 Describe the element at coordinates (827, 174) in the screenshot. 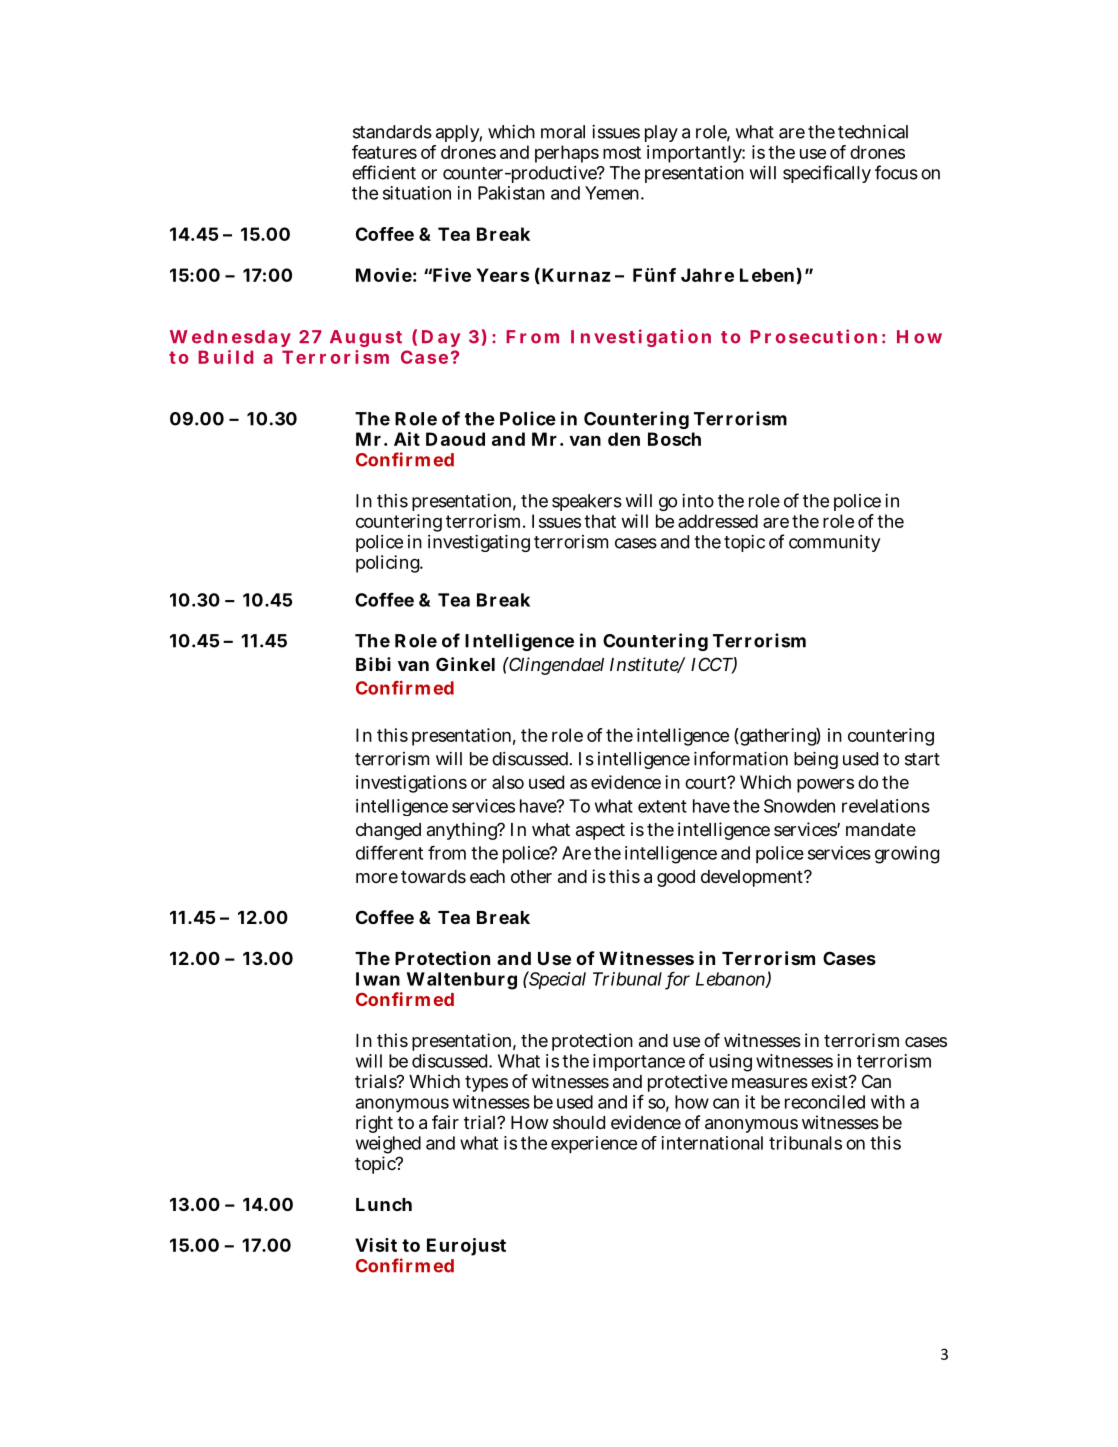

I see `specifically` at that location.
